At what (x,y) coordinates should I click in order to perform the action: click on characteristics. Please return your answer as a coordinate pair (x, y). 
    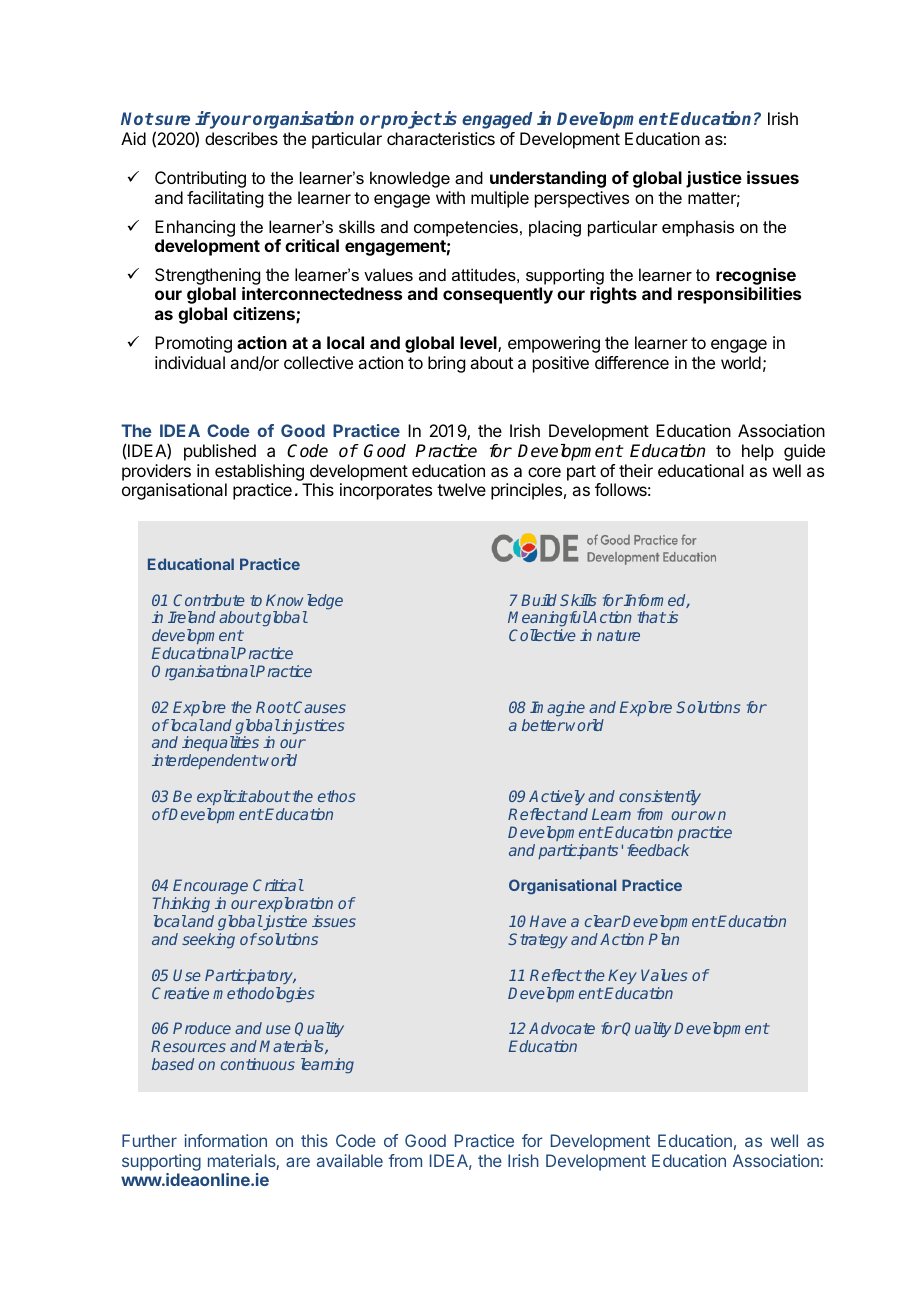
    Looking at the image, I should click on (441, 138).
